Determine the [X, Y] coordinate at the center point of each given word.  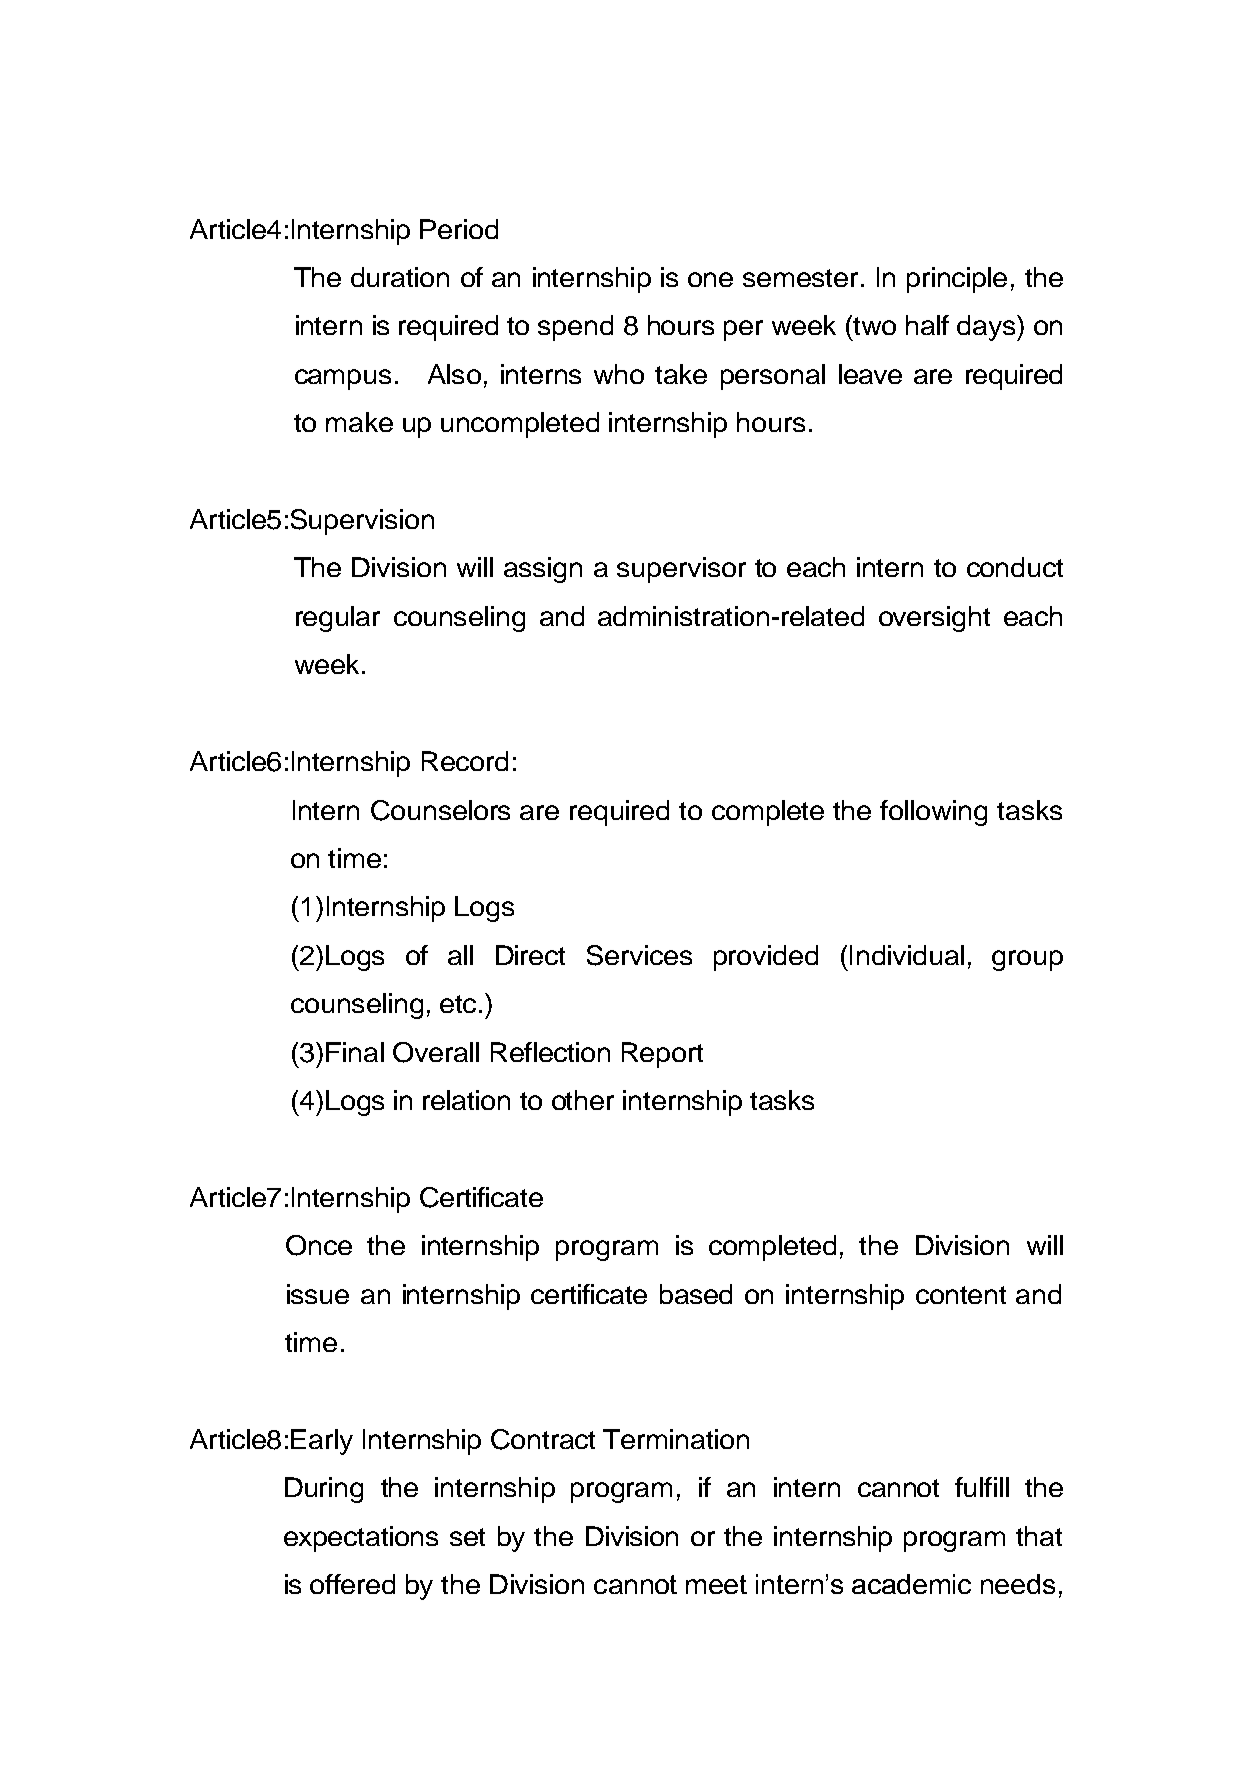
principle [957, 280]
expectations [361, 1539]
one [710, 279]
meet [716, 1584]
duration [400, 277]
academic [911, 1584]
